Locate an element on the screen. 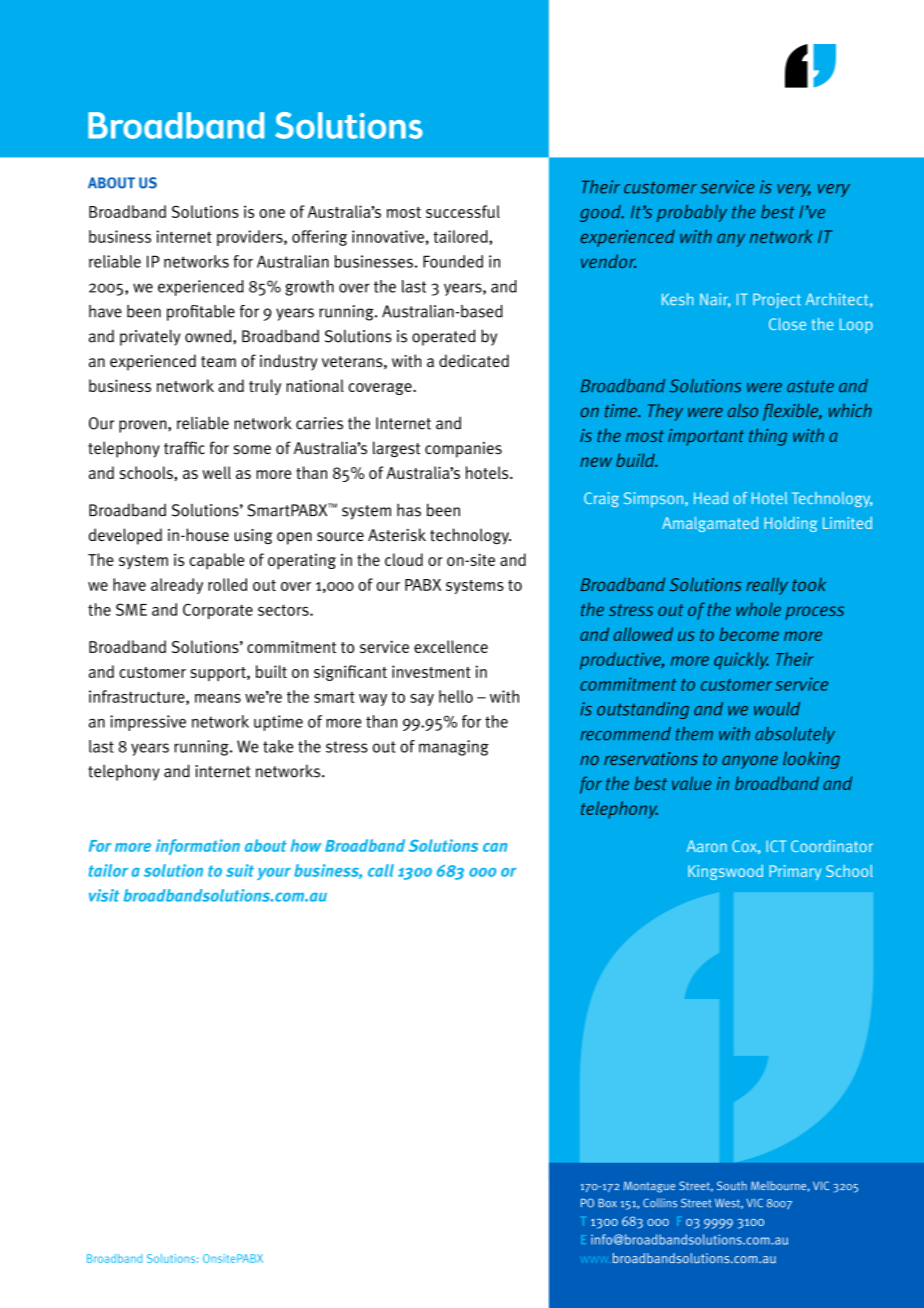 This screenshot has width=924, height=1308. suit is located at coordinates (240, 870).
